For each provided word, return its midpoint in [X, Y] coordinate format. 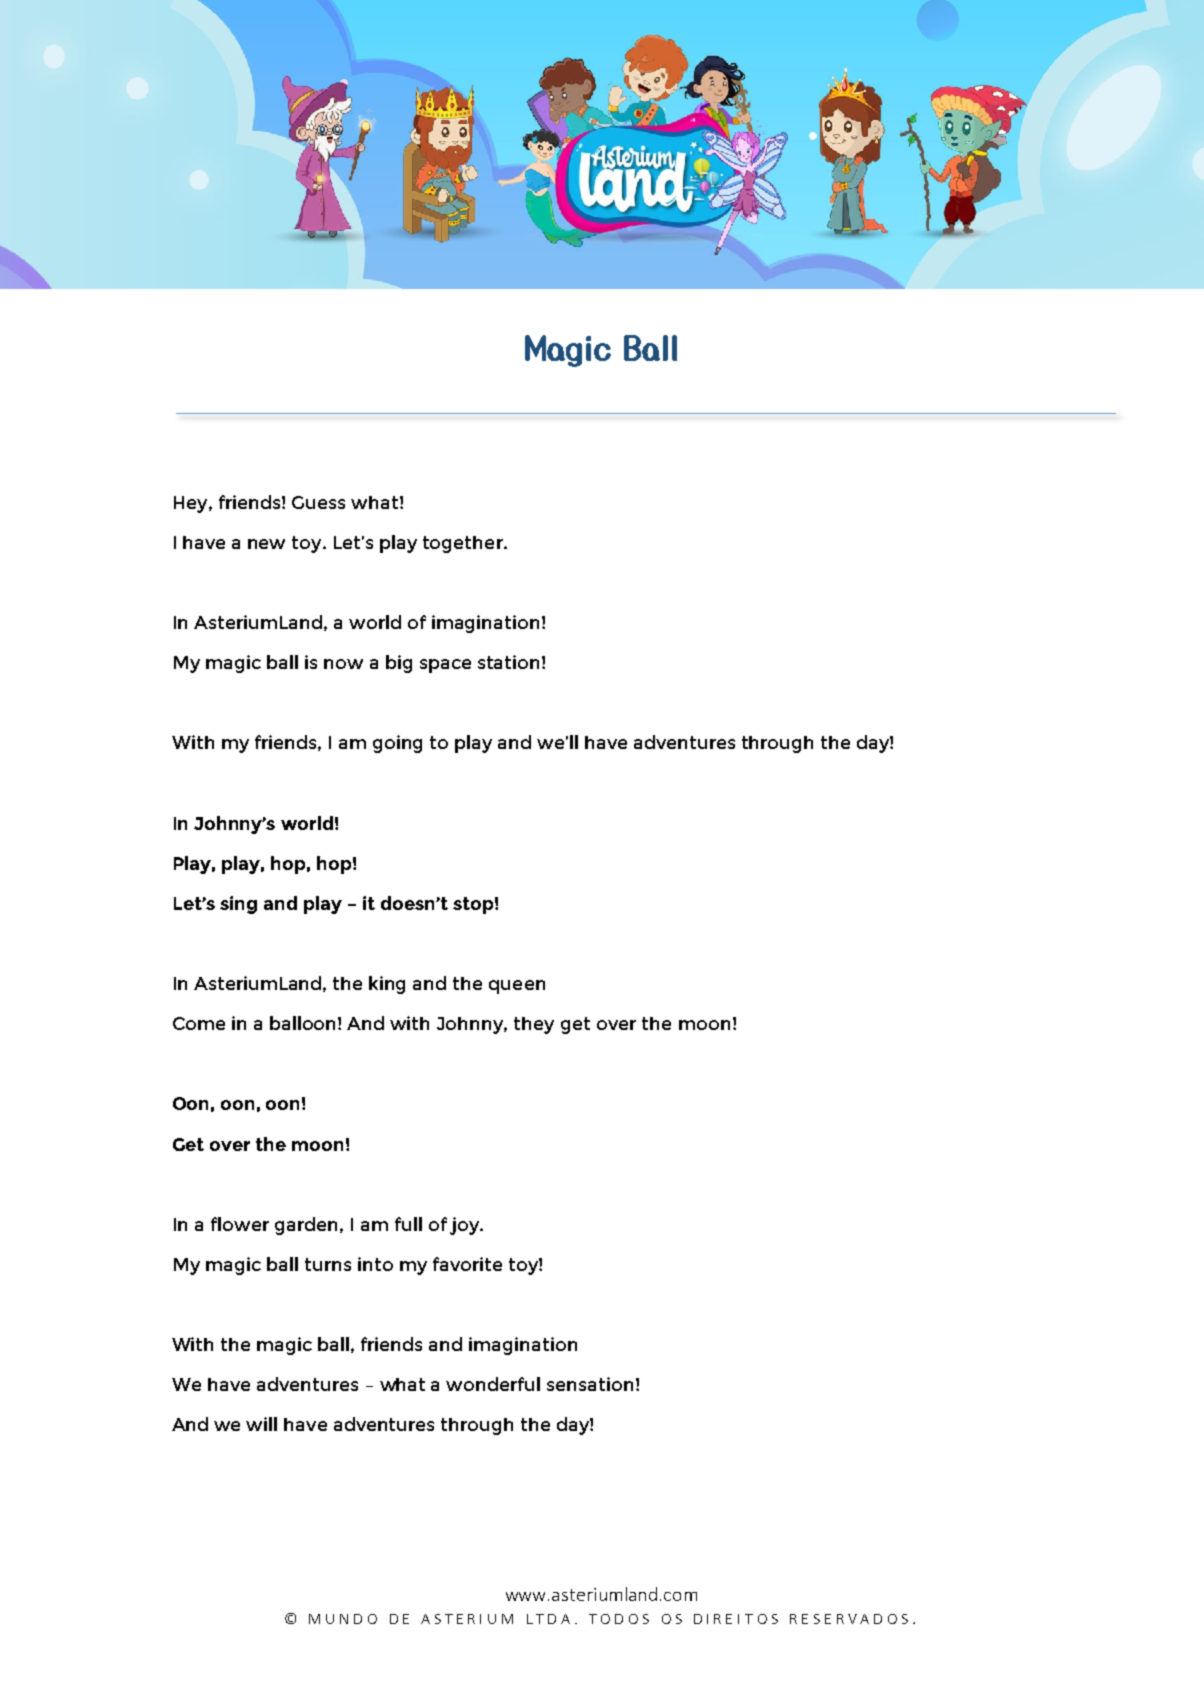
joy [466, 1226]
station [508, 662]
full [408, 1224]
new [266, 544]
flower [240, 1224]
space [445, 666]
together [464, 544]
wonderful [493, 1384]
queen [517, 987]
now [343, 664]
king [387, 985]
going [397, 744]
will [261, 1424]
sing [238, 905]
